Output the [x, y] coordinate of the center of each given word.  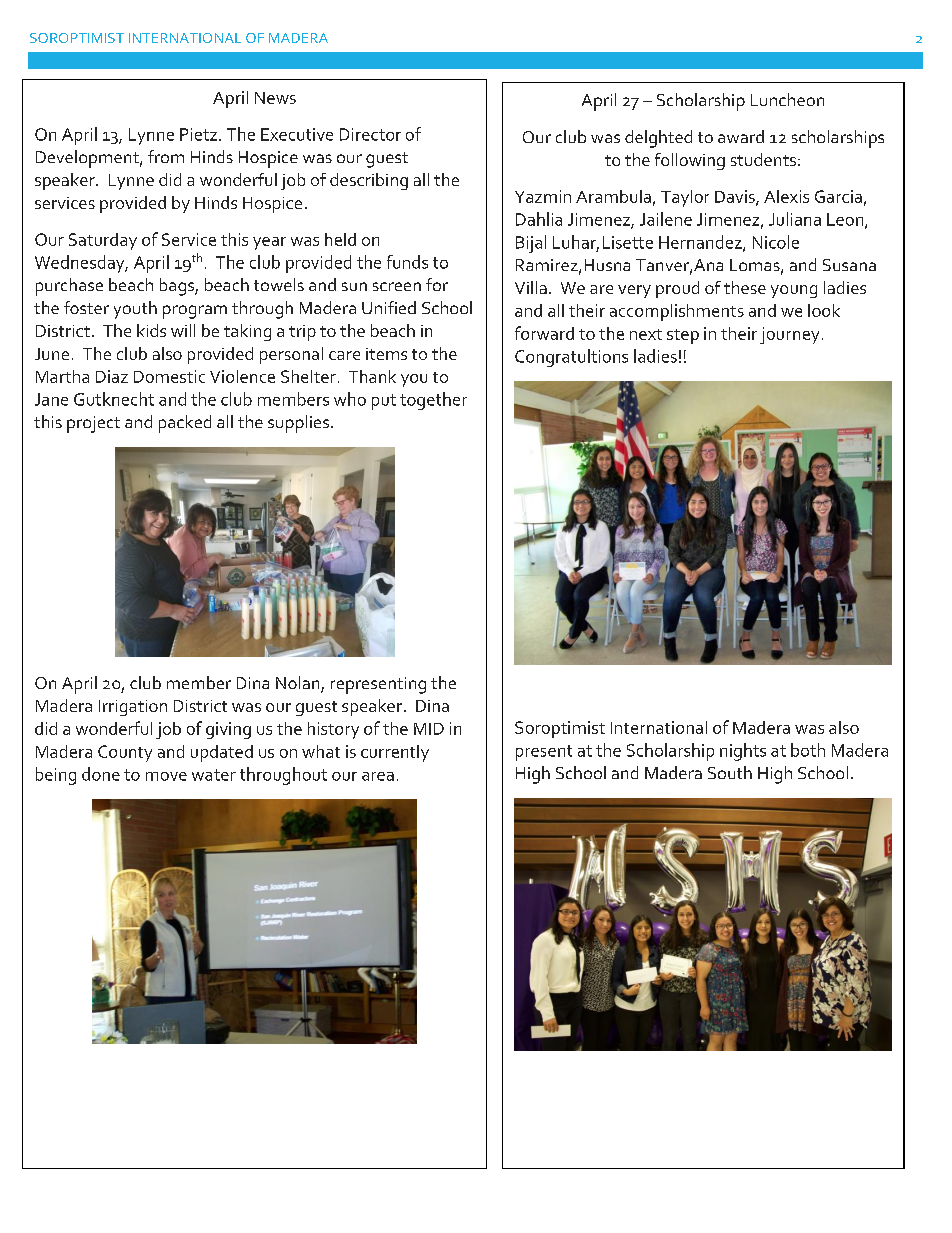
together [433, 401]
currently [395, 753]
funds [407, 262]
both [808, 750]
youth [135, 310]
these [745, 287]
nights [743, 752]
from [166, 156]
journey [789, 335]
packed [185, 424]
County [125, 753]
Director [370, 134]
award [741, 136]
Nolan [299, 684]
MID [429, 729]
